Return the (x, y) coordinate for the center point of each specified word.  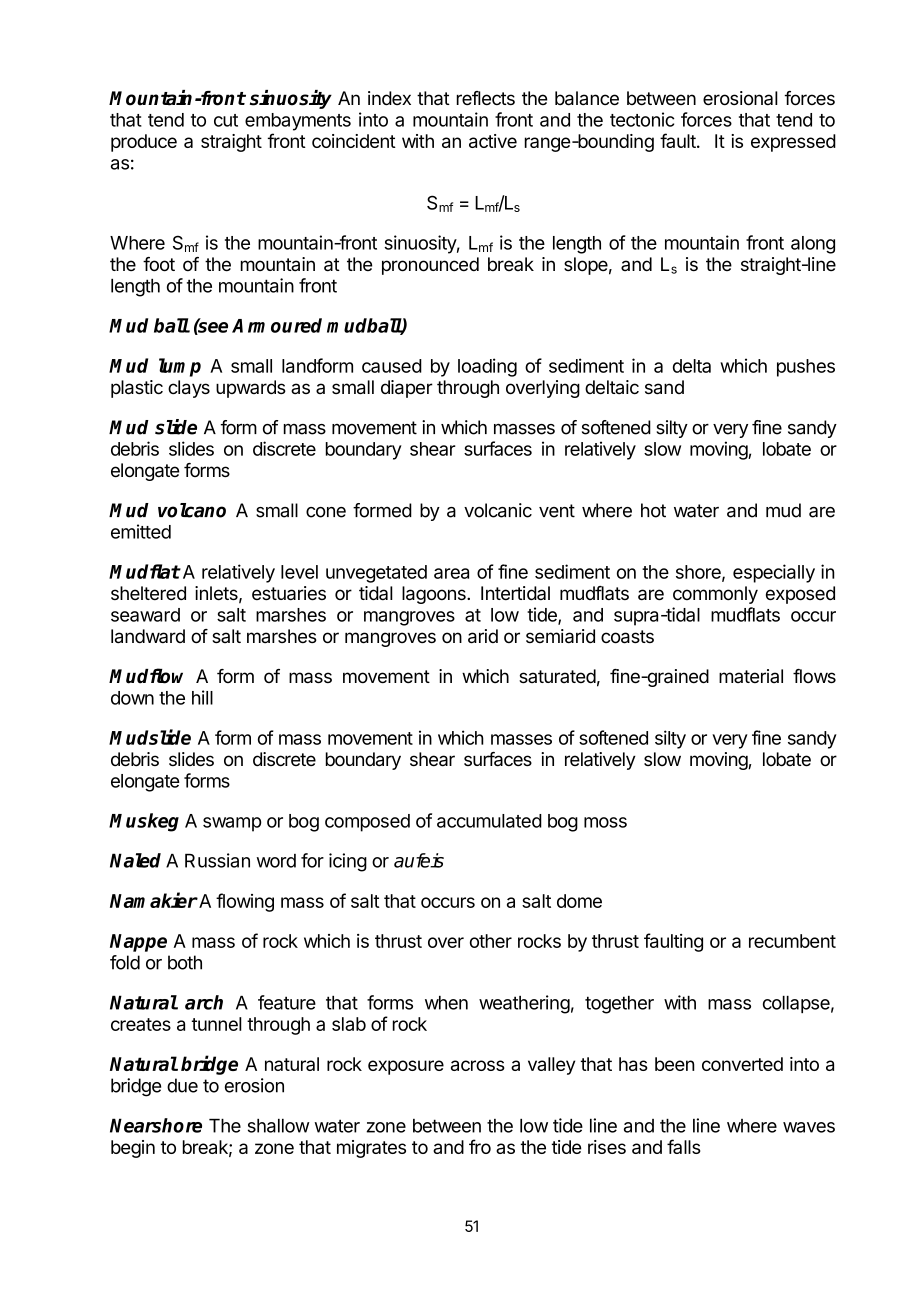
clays (189, 389)
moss (605, 822)
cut (226, 120)
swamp (232, 824)
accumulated (489, 821)
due (182, 1085)
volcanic (498, 510)
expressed (793, 143)
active (493, 141)
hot (653, 510)
